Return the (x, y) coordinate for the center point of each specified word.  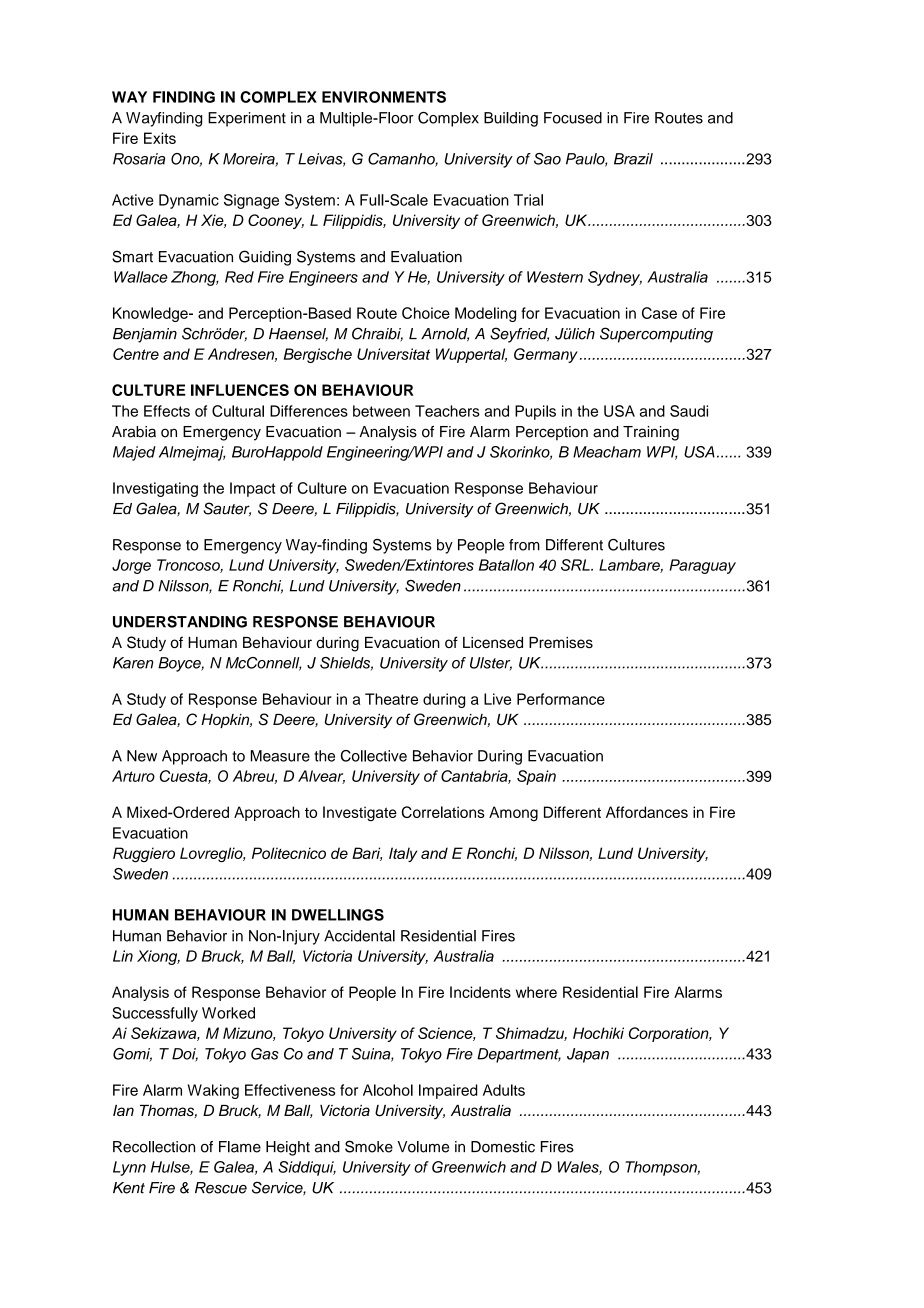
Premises (561, 642)
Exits (160, 138)
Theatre (391, 699)
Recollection (154, 1147)
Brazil (633, 159)
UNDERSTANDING (180, 622)
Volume (423, 1147)
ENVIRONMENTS (384, 97)
